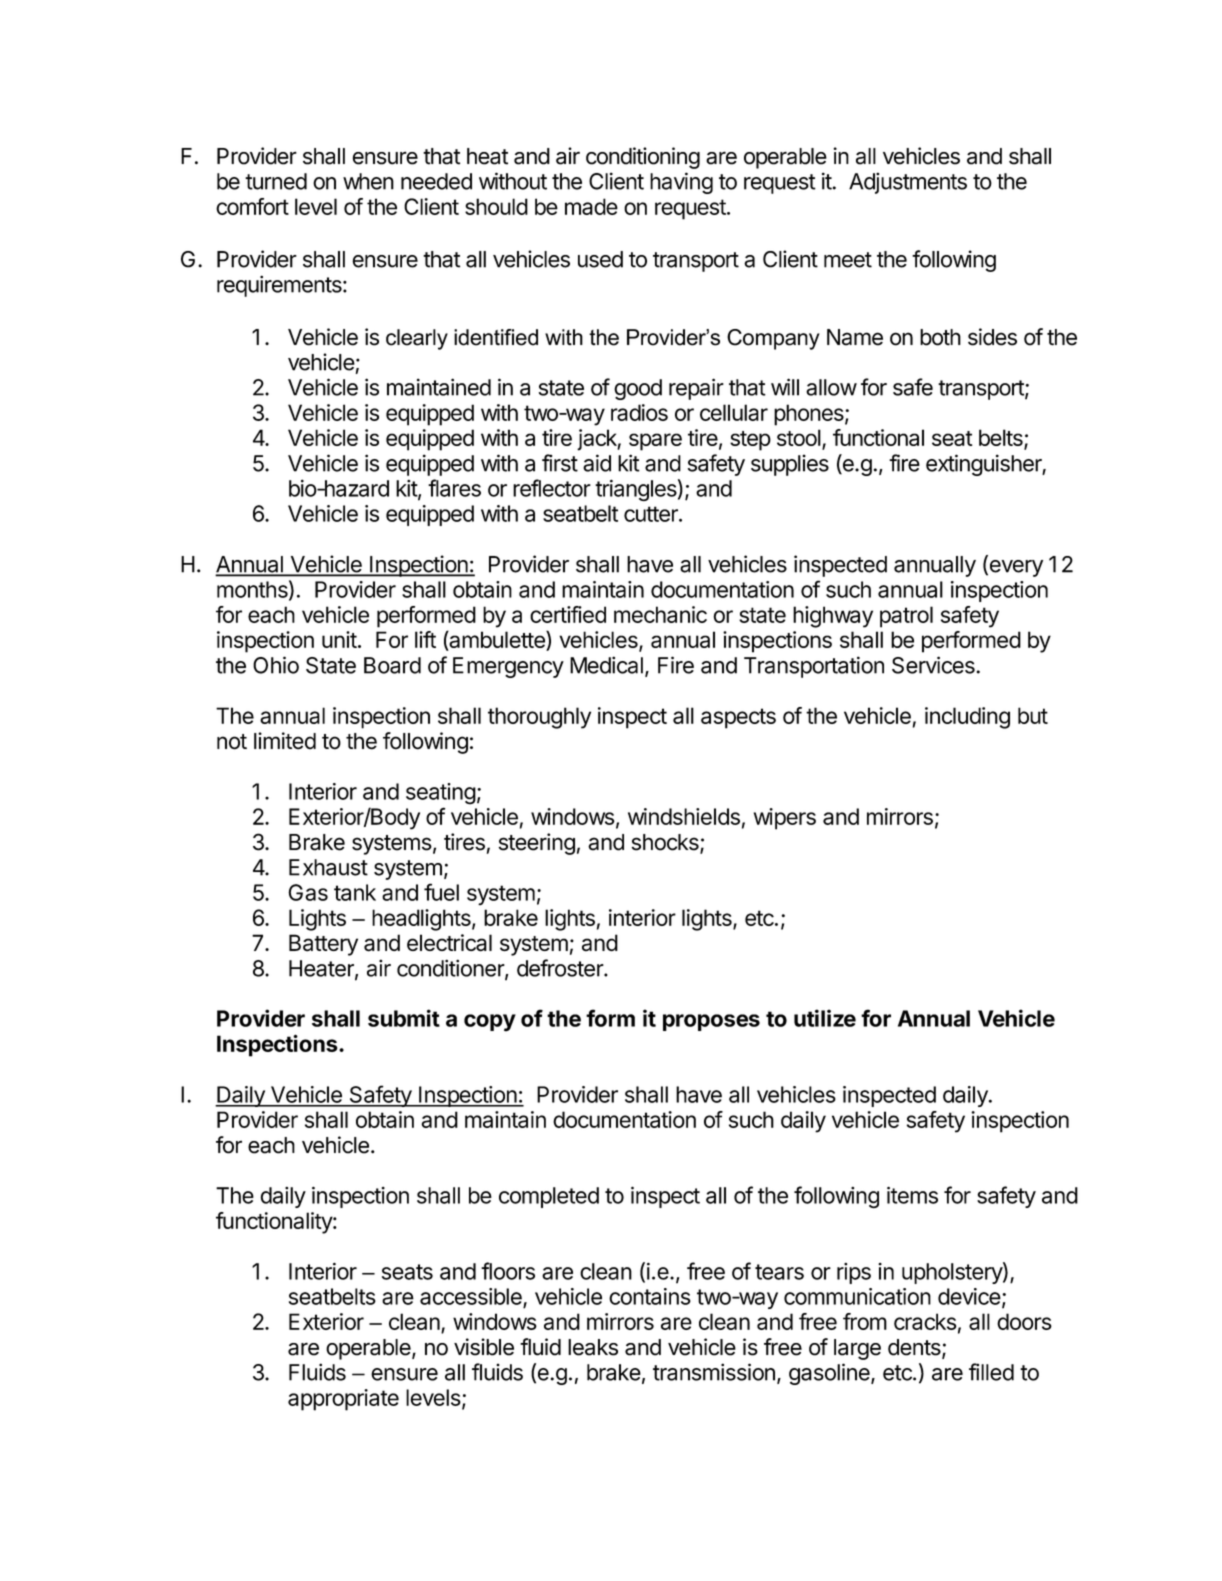  I want to click on Adjustments, so click(908, 183).
